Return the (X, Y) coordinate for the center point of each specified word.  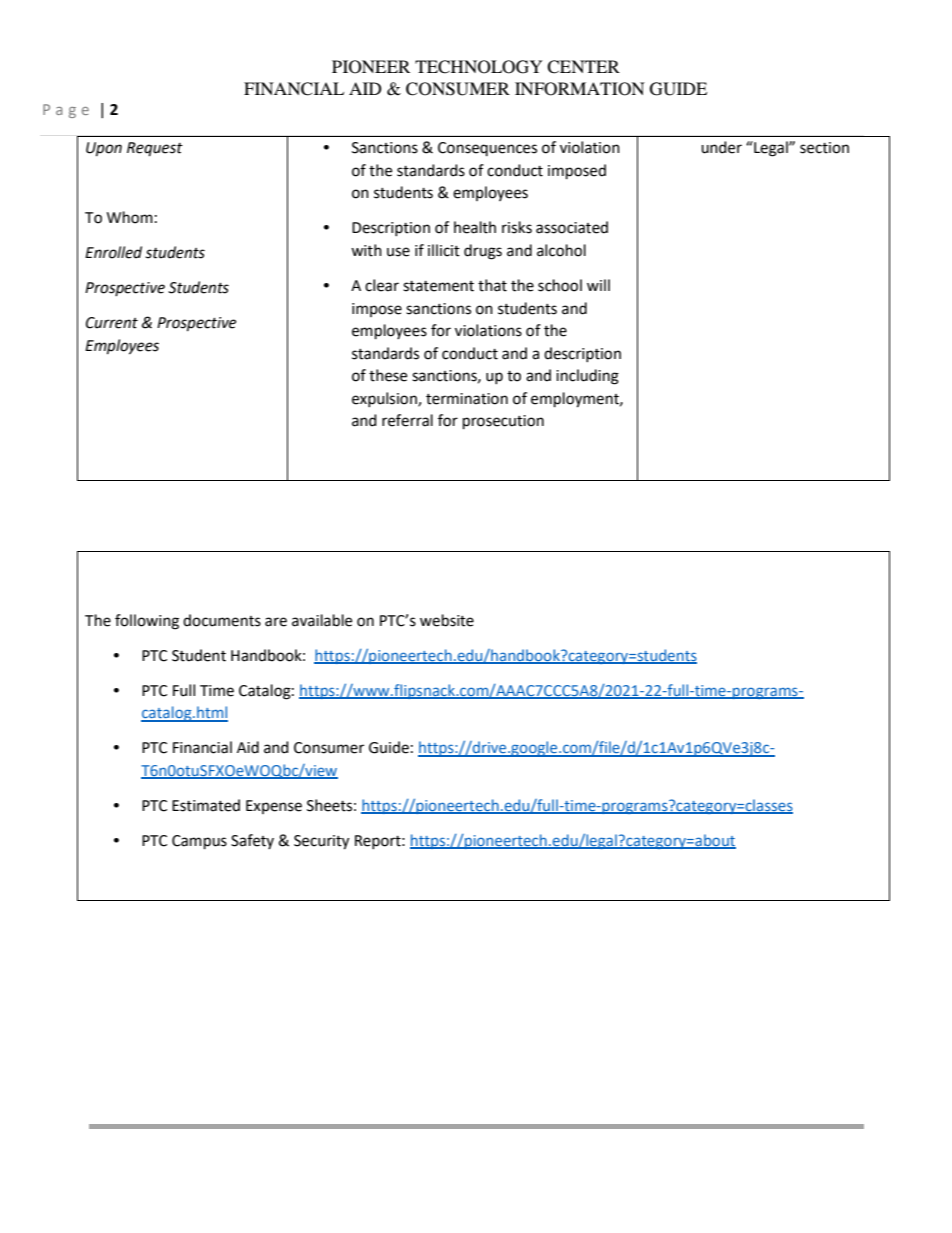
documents (222, 620)
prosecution (503, 422)
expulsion (385, 399)
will (598, 285)
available (322, 620)
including (587, 377)
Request (155, 149)
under (721, 147)
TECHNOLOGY (479, 67)
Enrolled (113, 252)
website (447, 620)
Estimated (206, 805)
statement (438, 286)
